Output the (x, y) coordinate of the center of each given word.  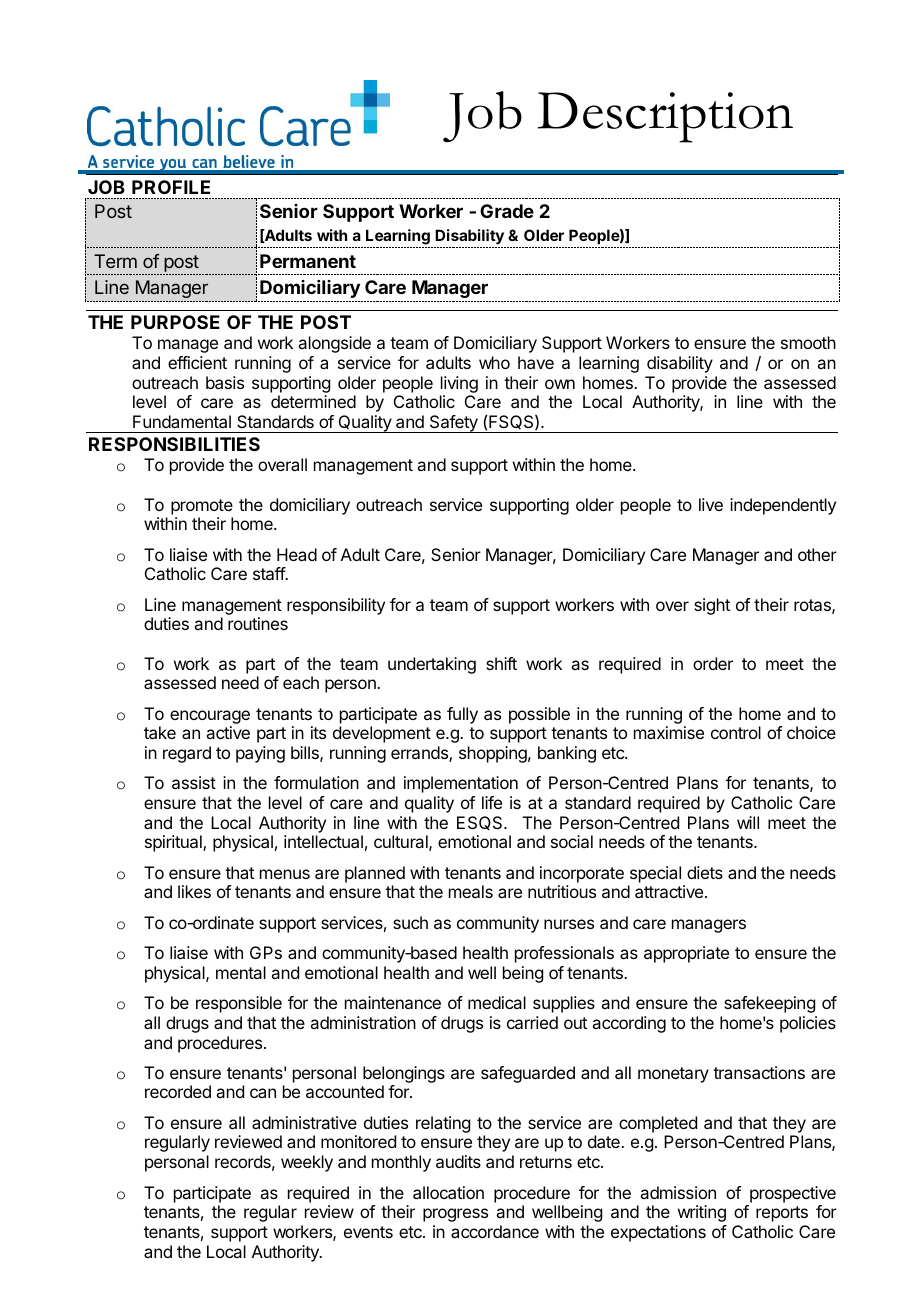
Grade (507, 211)
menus (285, 874)
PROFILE (171, 187)
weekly (307, 1163)
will (748, 822)
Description (665, 117)
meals (471, 891)
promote (202, 507)
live (711, 504)
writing (702, 1213)
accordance (495, 1231)
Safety (453, 424)
